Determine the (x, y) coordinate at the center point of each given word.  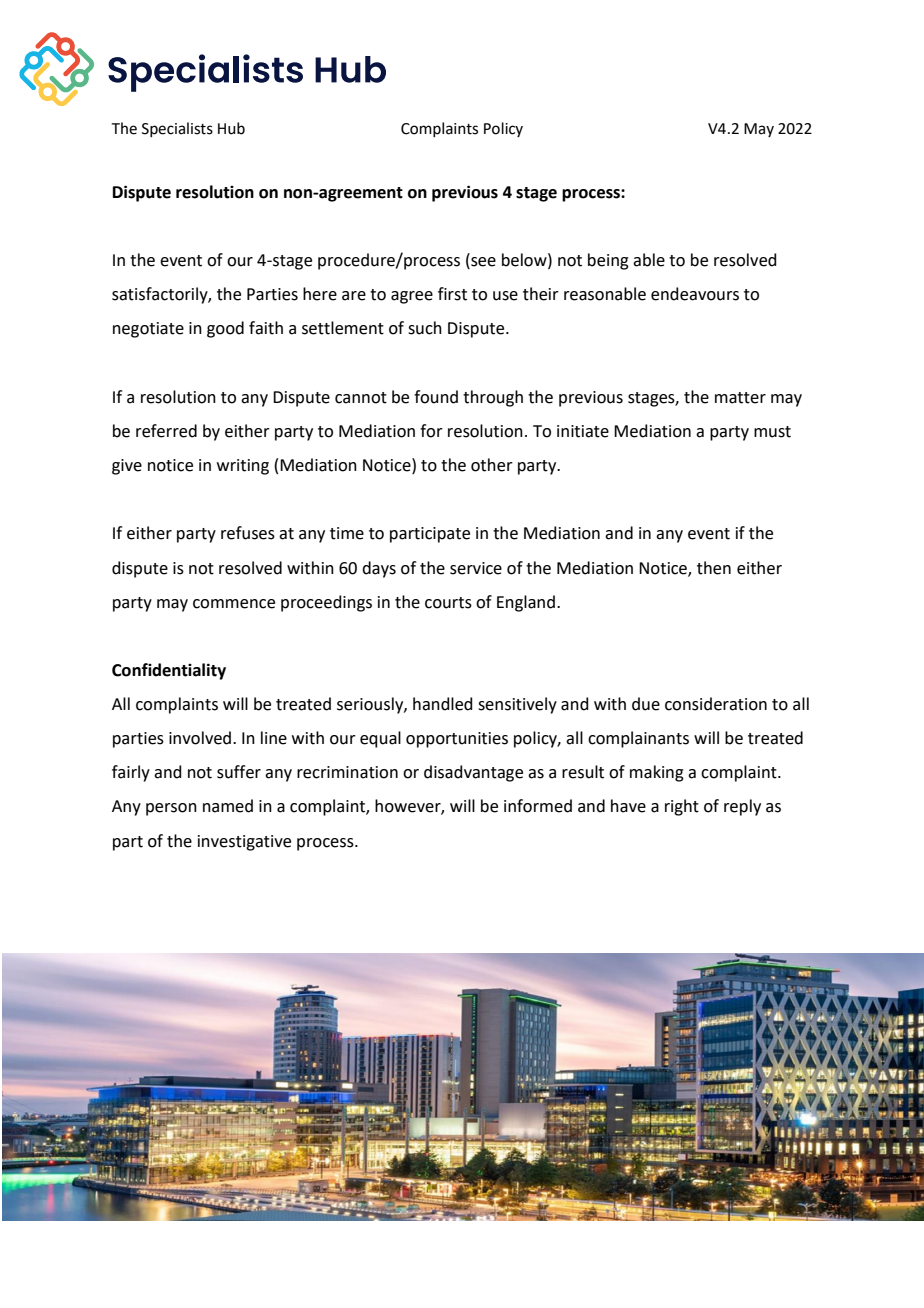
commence (234, 604)
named (228, 806)
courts (448, 603)
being (608, 261)
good (225, 329)
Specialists (177, 129)
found (436, 397)
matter (740, 398)
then (714, 568)
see (482, 263)
